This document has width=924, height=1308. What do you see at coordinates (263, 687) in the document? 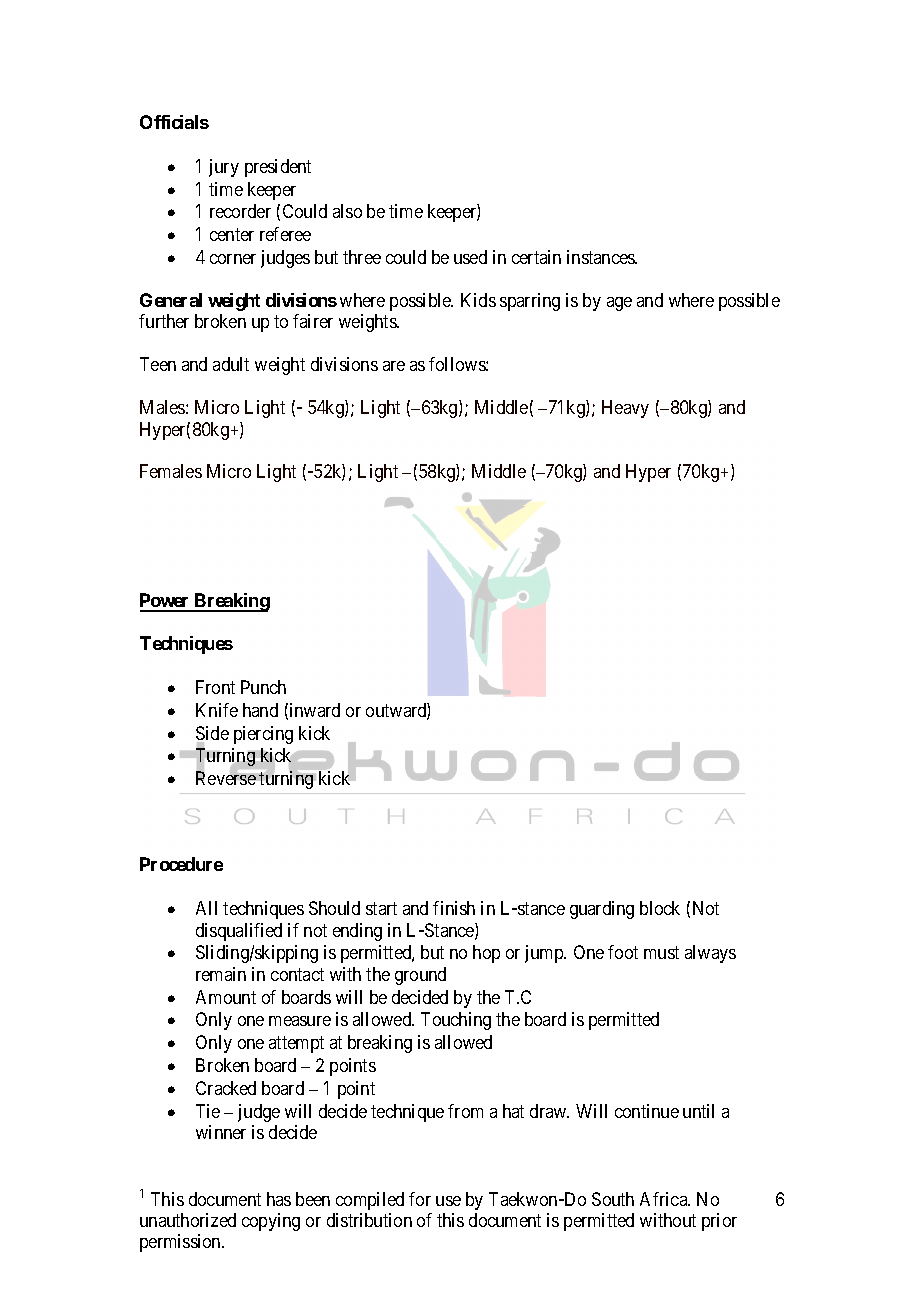
I see `Punch` at bounding box center [263, 687].
